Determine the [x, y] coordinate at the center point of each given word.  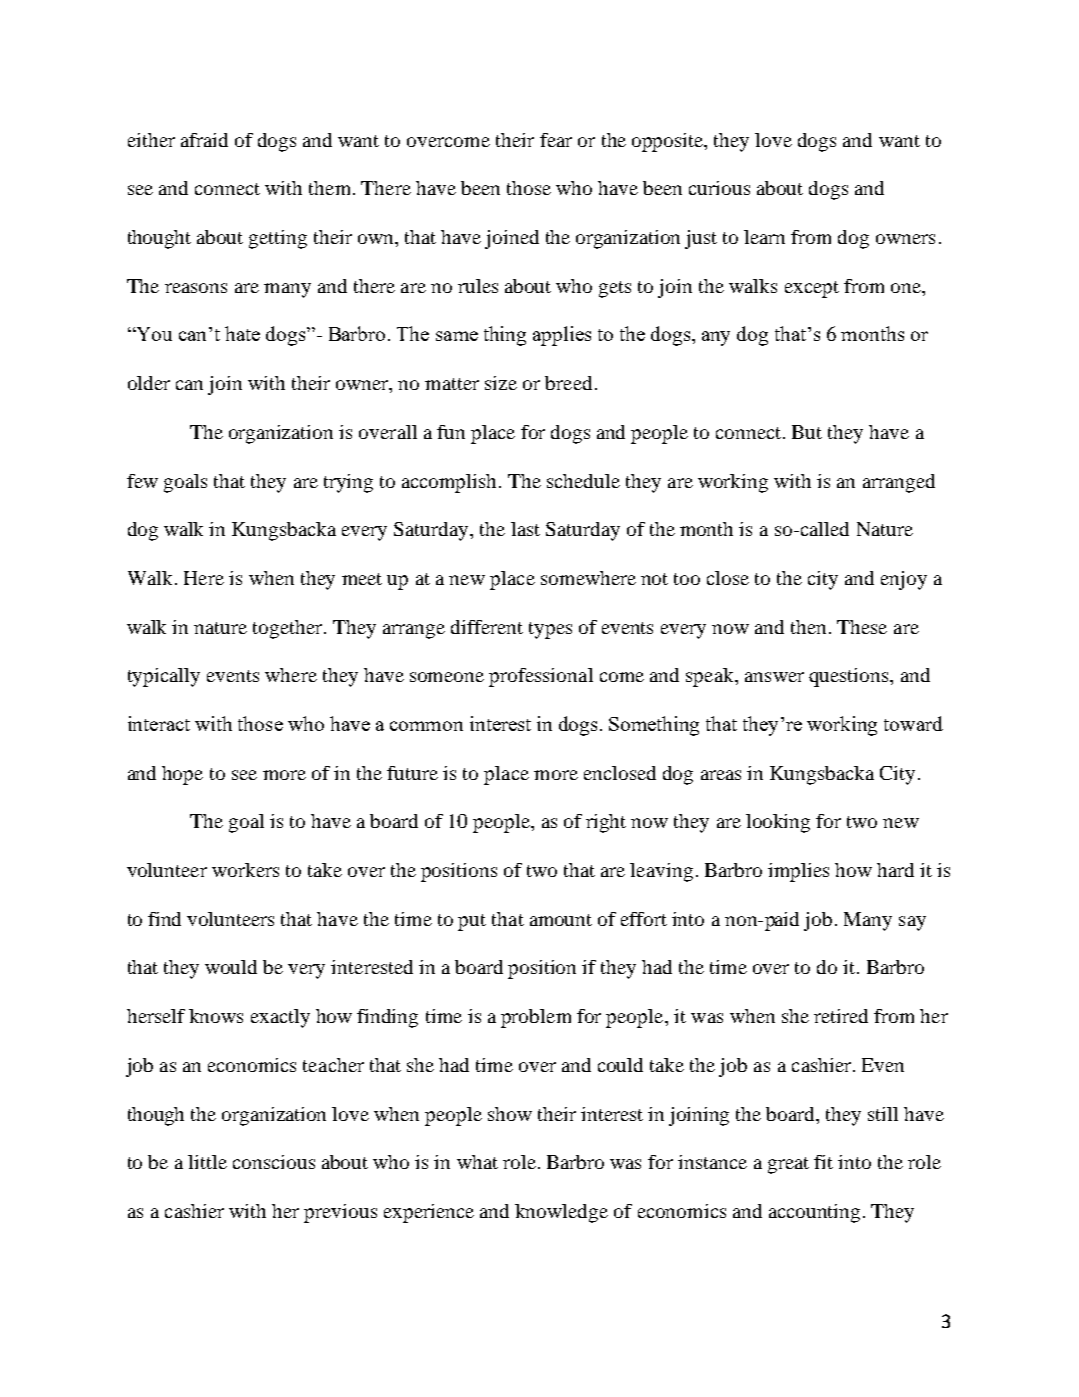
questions [850, 677]
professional [541, 677]
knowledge [561, 1213]
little [207, 1162]
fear [556, 140]
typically [164, 677]
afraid [204, 140]
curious [719, 188]
